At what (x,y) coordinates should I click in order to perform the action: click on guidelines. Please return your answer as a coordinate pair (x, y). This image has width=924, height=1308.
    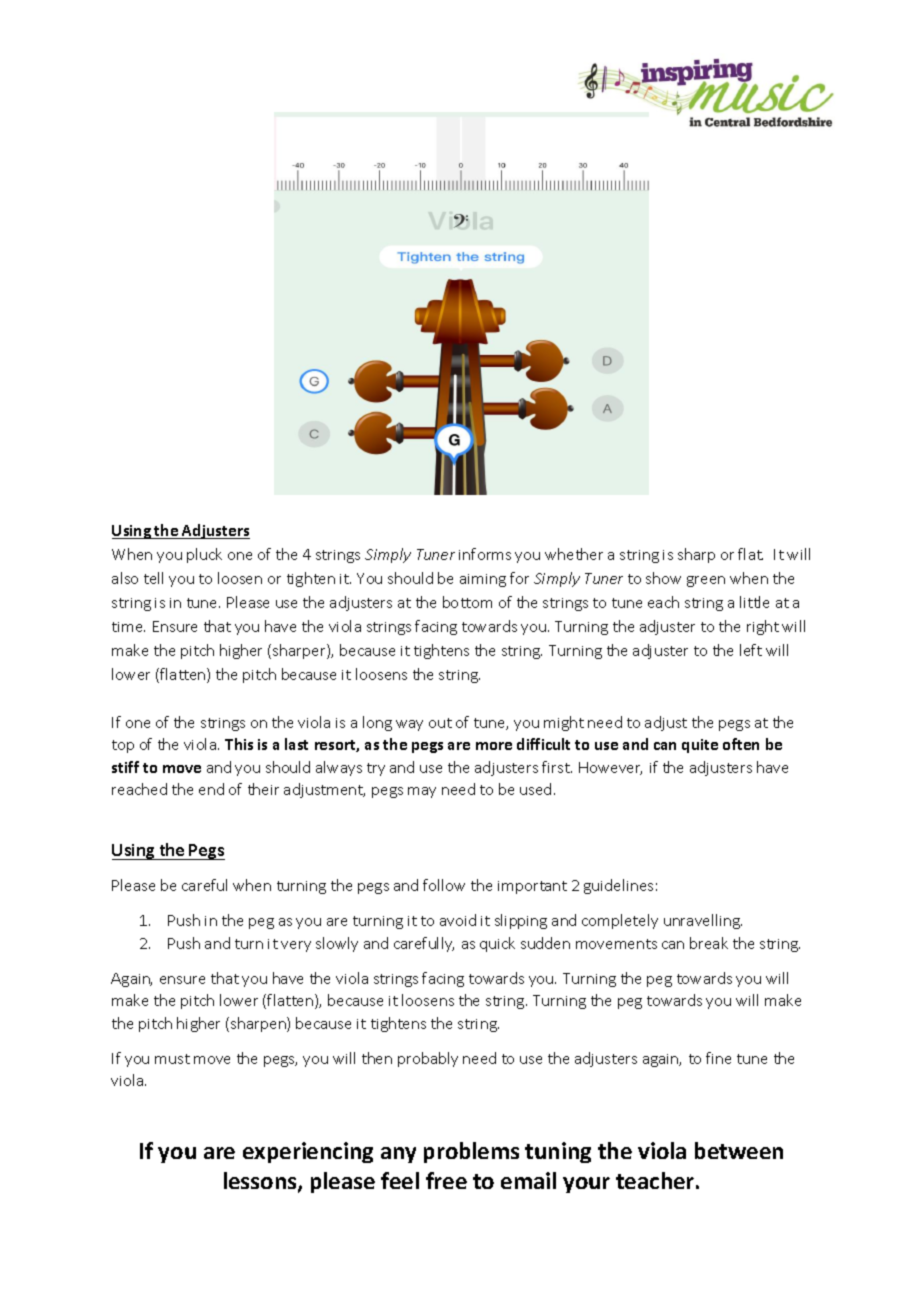
    Looking at the image, I should click on (618, 886).
